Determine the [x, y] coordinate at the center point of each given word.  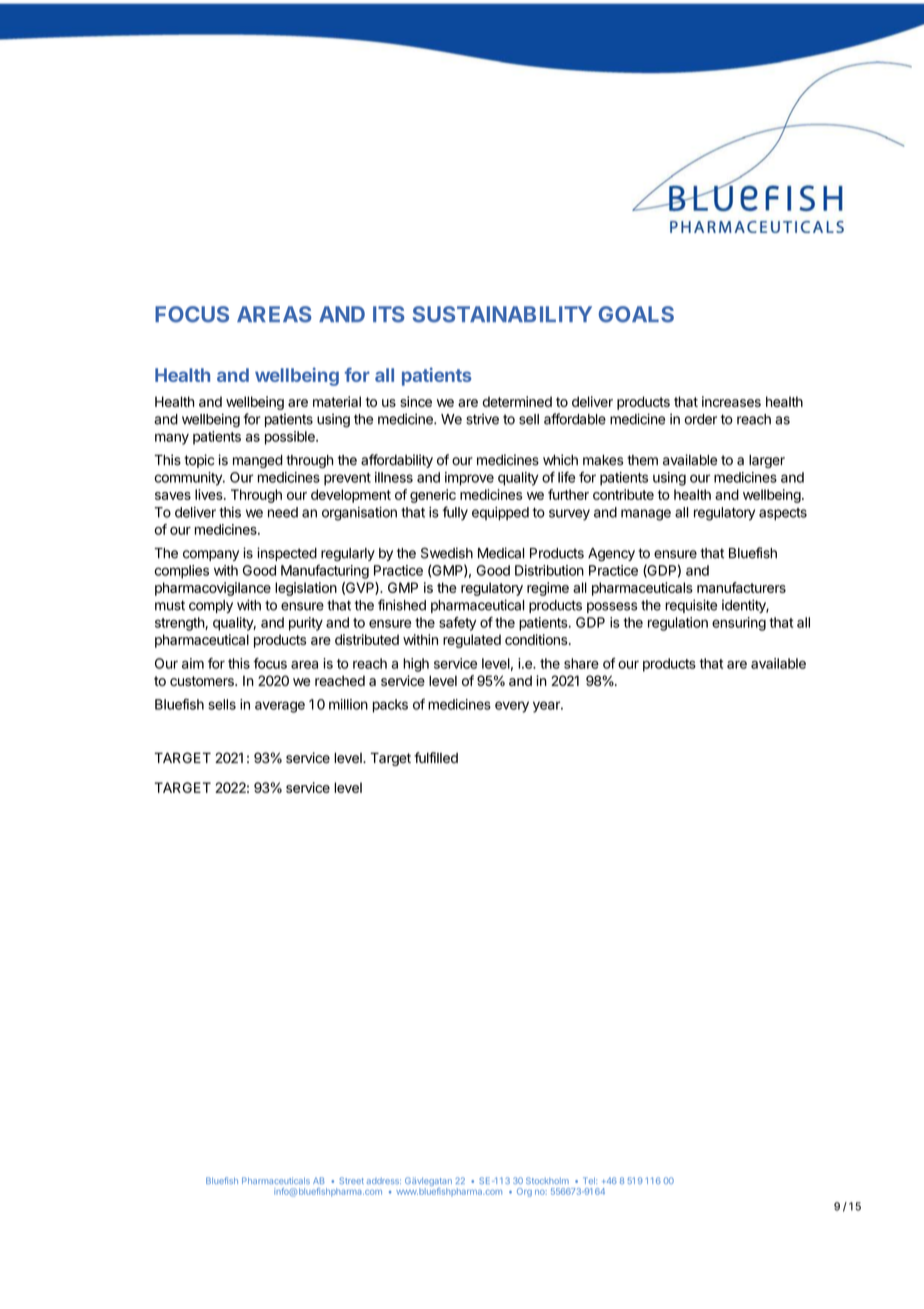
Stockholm [547, 1180]
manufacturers [741, 587]
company [211, 555]
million [348, 704]
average [280, 707]
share [581, 663]
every [512, 707]
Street [351, 1180]
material [337, 401]
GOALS [636, 314]
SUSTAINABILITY [502, 314]
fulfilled [436, 758]
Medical [501, 553]
